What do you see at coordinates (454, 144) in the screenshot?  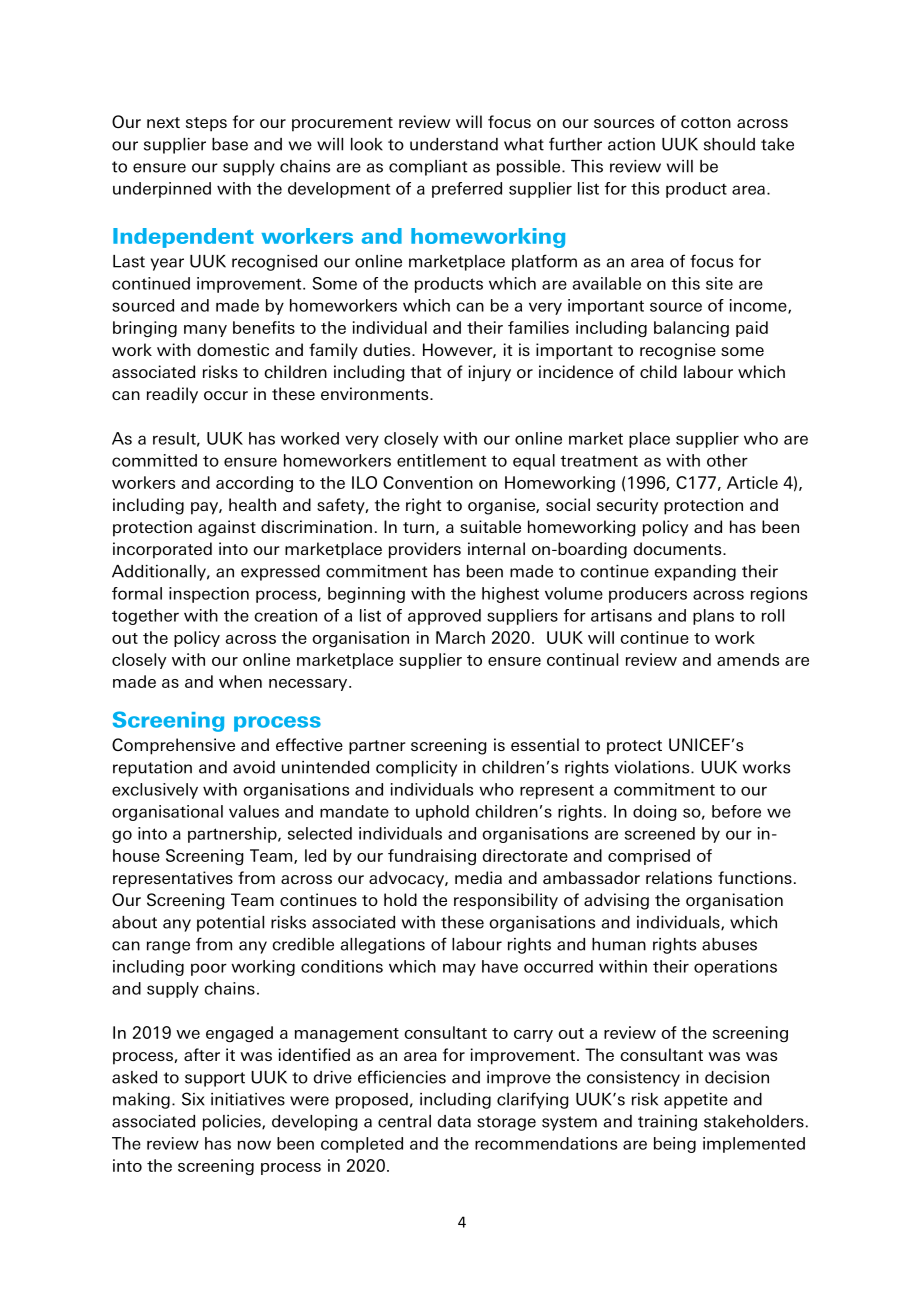 I see `understand` at bounding box center [454, 144].
